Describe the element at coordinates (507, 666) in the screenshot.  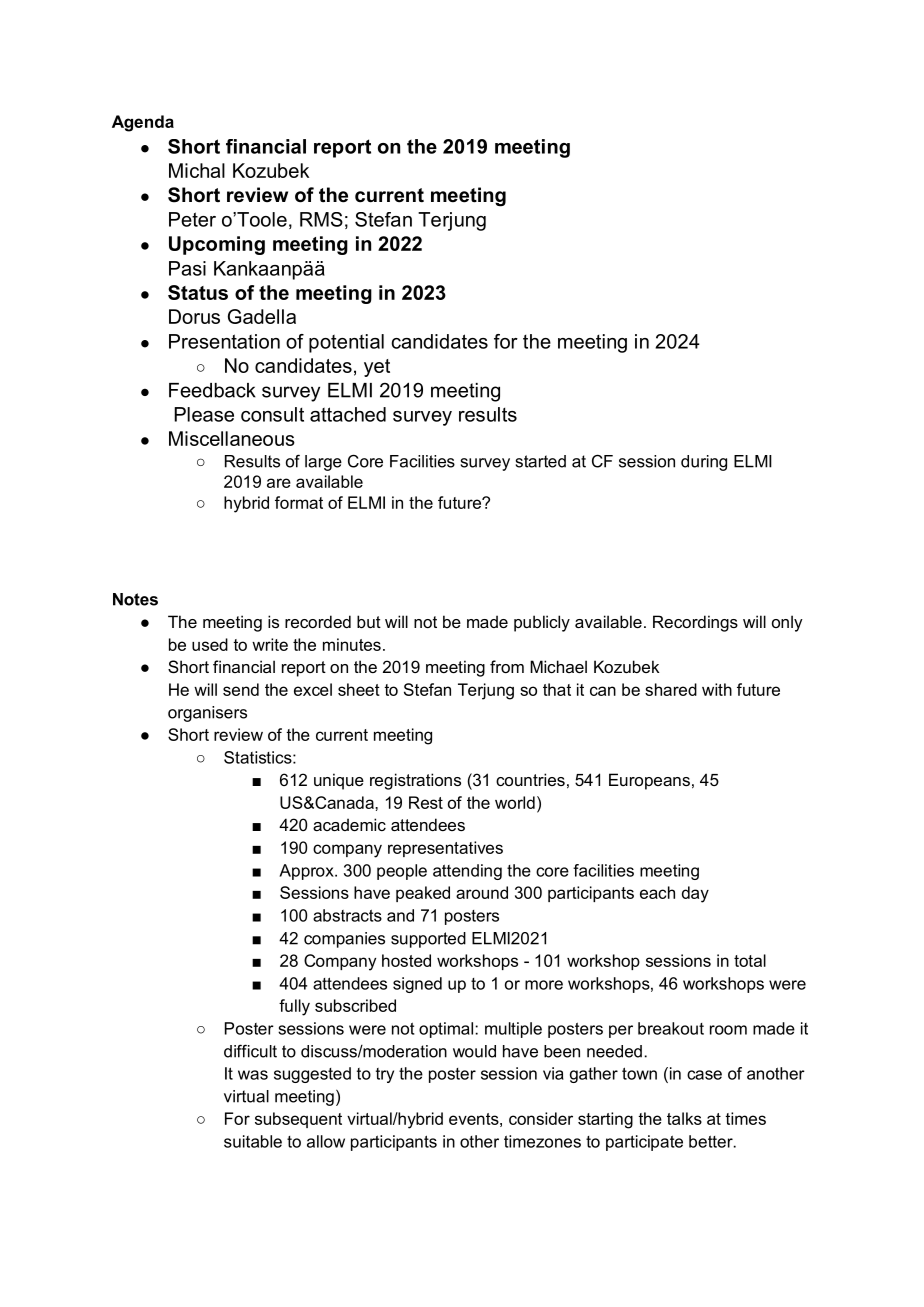
I see `from` at that location.
